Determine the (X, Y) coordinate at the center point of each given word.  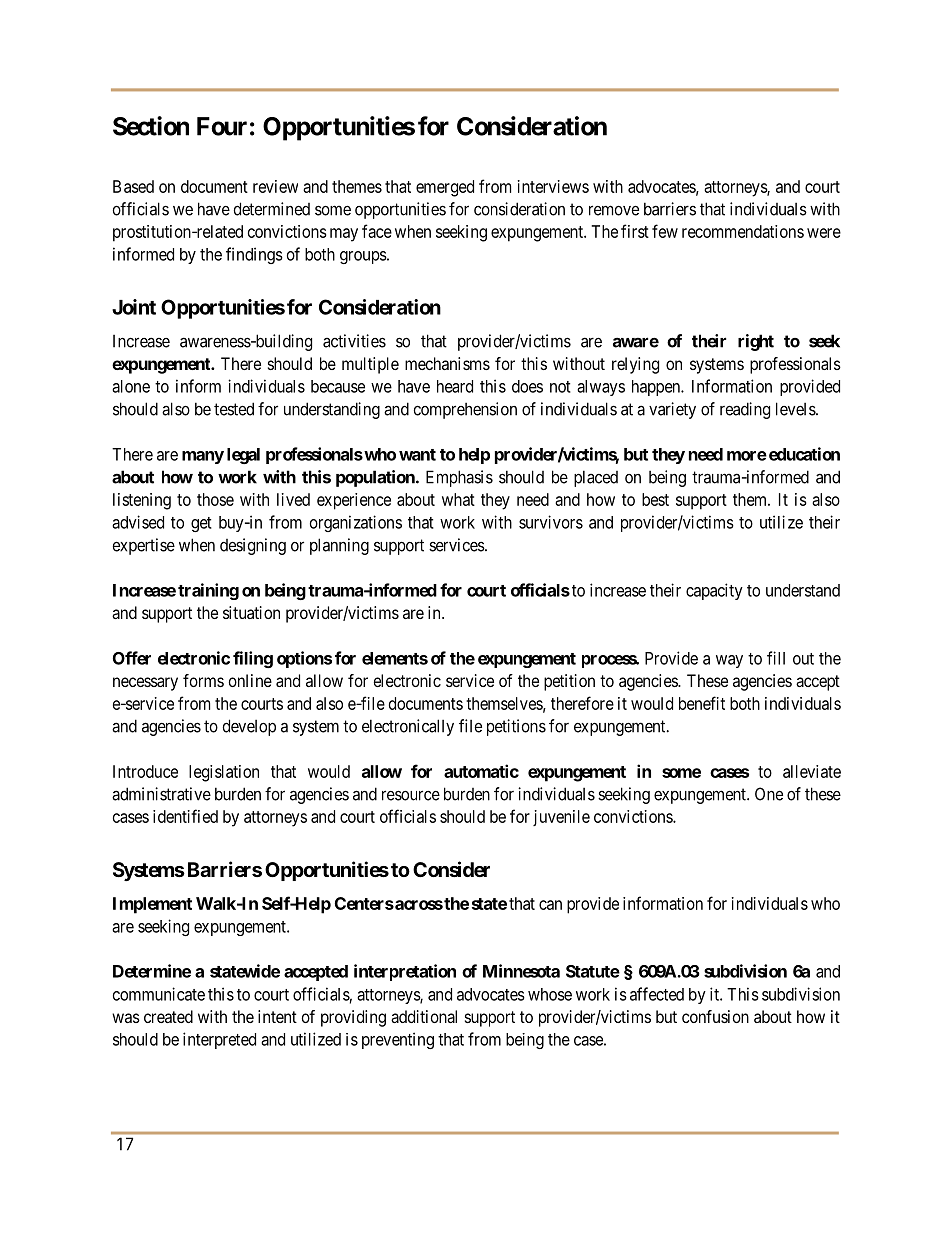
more (747, 456)
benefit (702, 703)
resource (411, 795)
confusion (715, 1016)
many (203, 457)
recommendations (743, 231)
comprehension (465, 410)
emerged (445, 188)
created (168, 1016)
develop (249, 727)
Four (222, 126)
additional (424, 1016)
